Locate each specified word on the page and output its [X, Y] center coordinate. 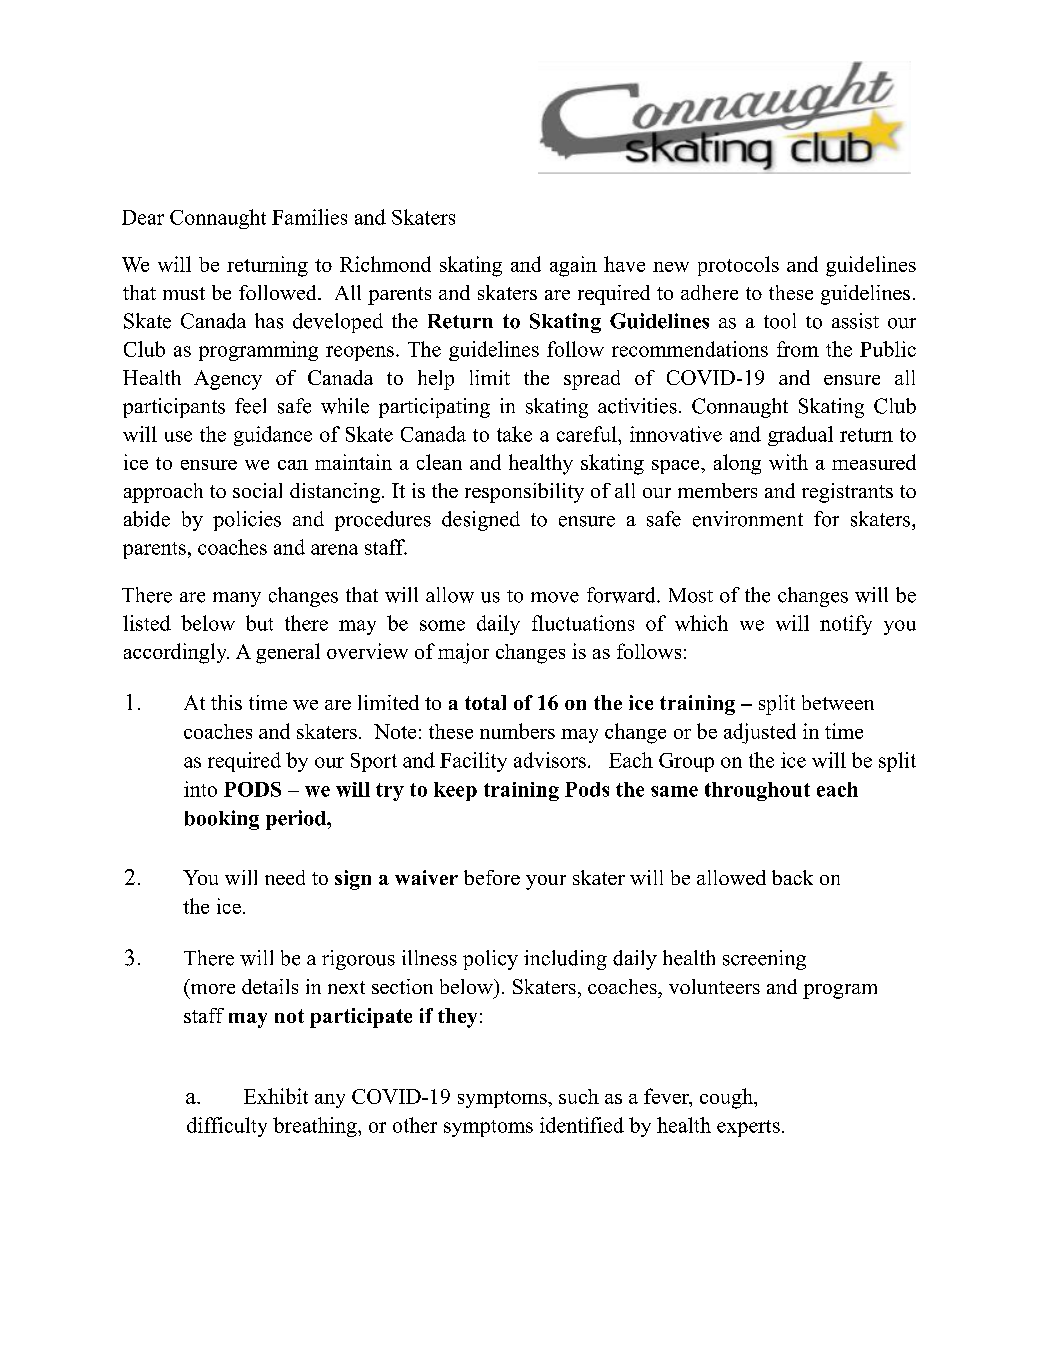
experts [748, 1128]
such [579, 1096]
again [573, 266]
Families [309, 217]
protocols [738, 266]
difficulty [227, 1127]
